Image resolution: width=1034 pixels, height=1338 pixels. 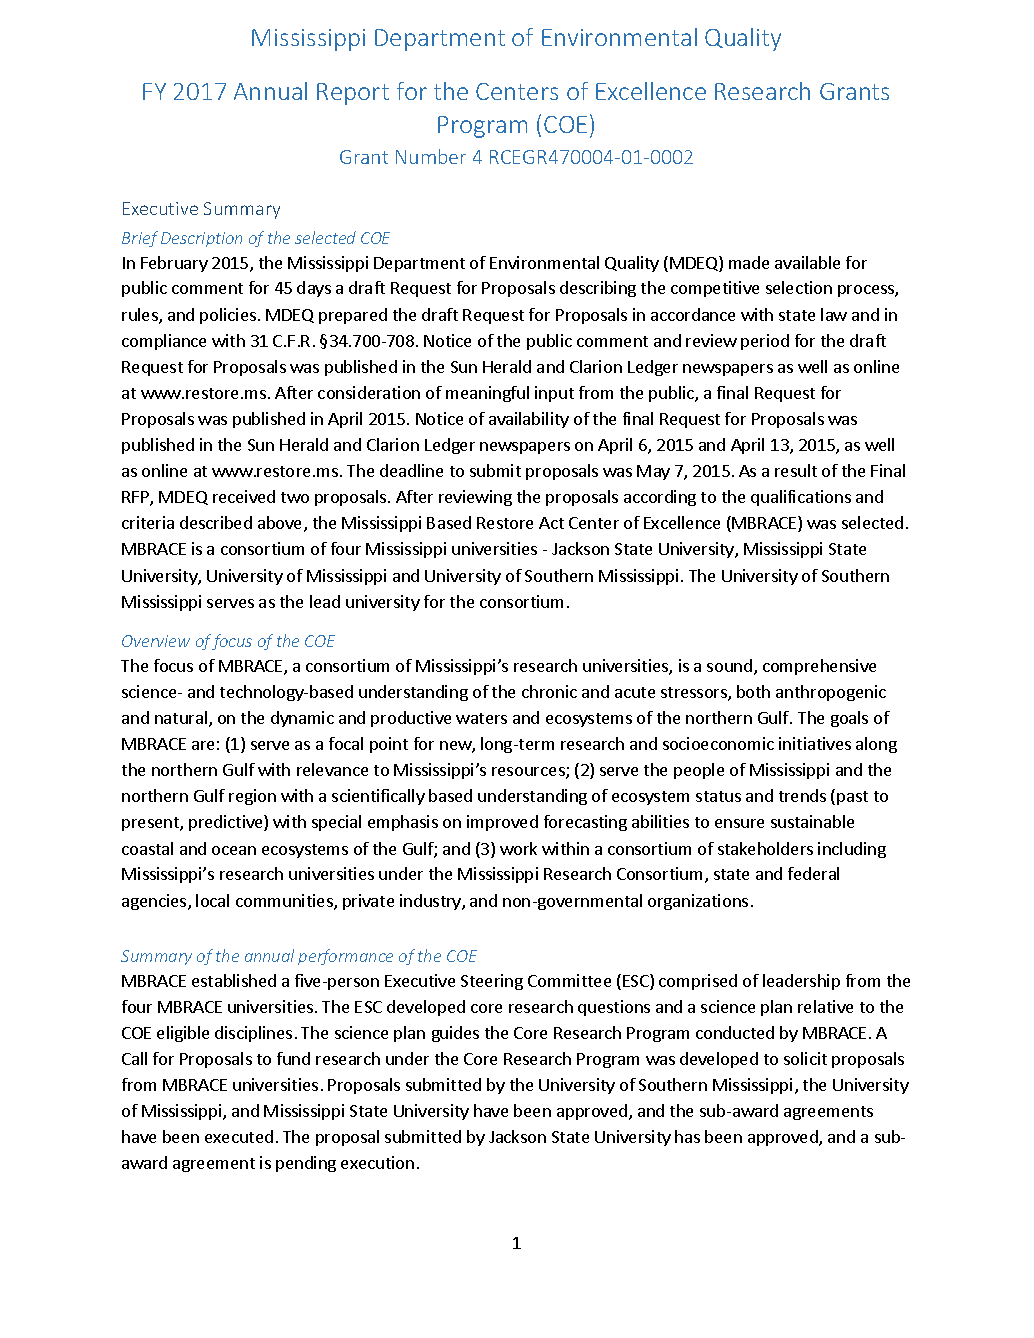 What do you see at coordinates (765, 342) in the document?
I see `period` at bounding box center [765, 342].
